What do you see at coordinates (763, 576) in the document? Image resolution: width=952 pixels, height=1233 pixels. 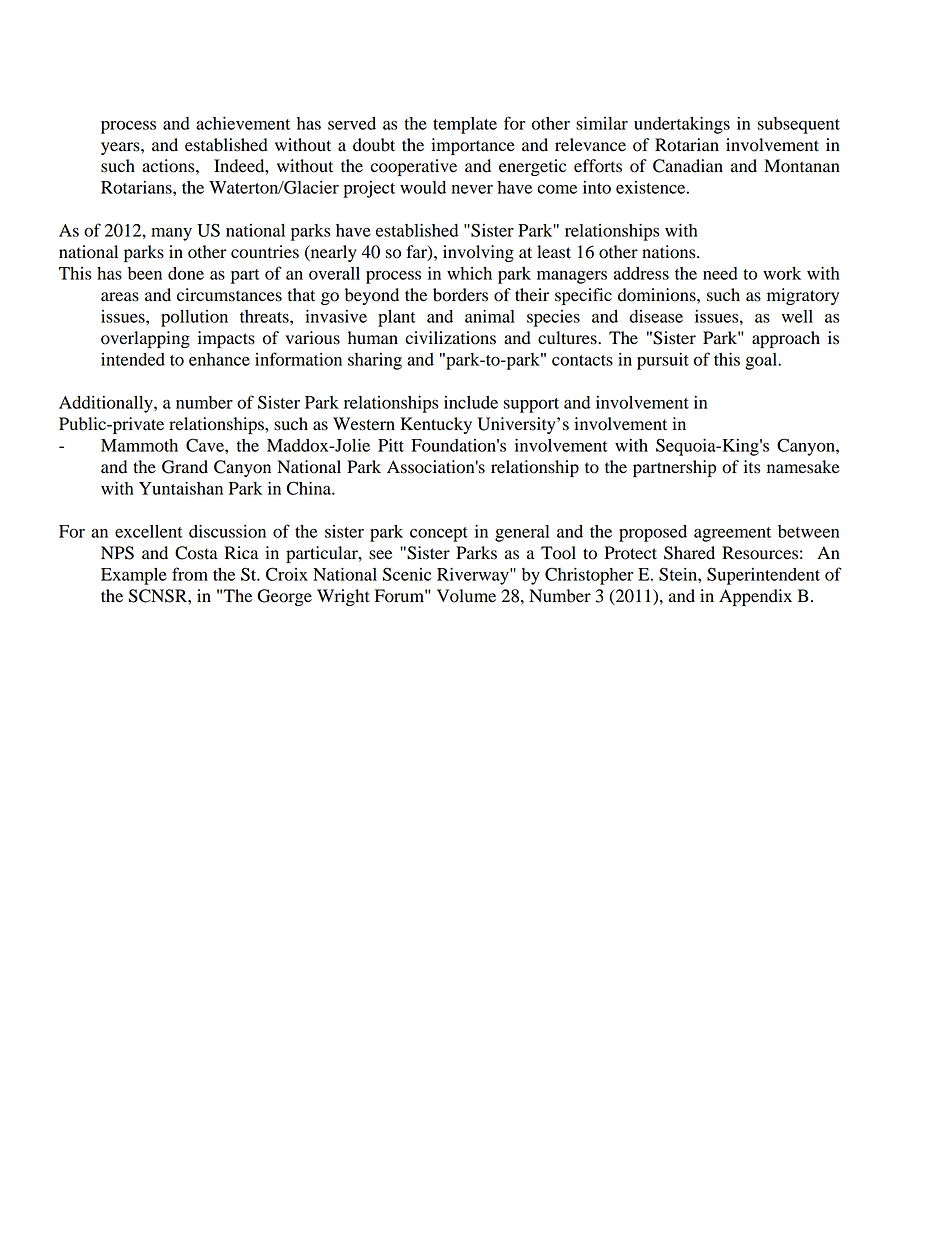 I see `Superintendent` at bounding box center [763, 576].
